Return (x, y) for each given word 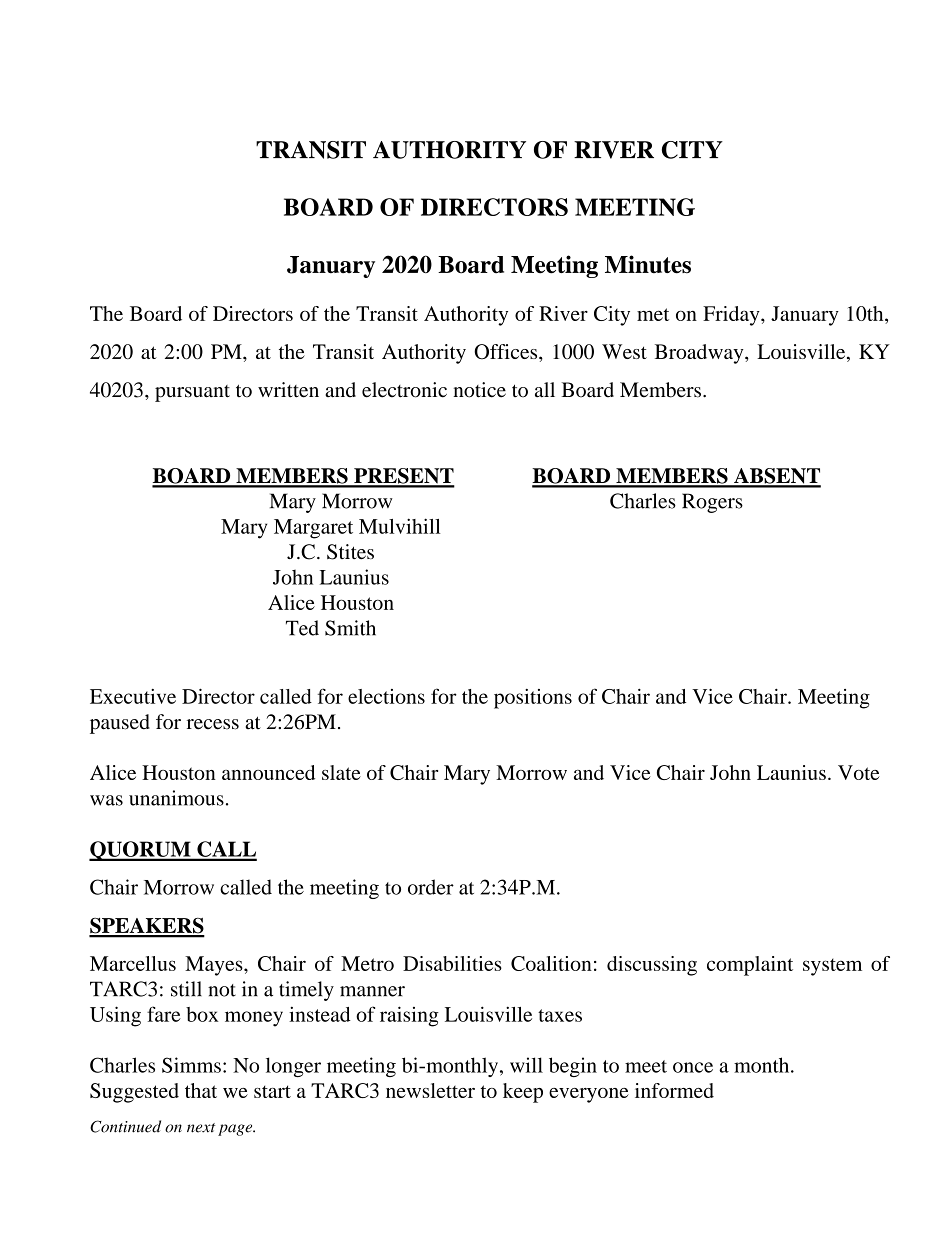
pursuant (192, 393)
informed (674, 1090)
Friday (732, 316)
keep (523, 1093)
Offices (507, 352)
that (201, 1090)
